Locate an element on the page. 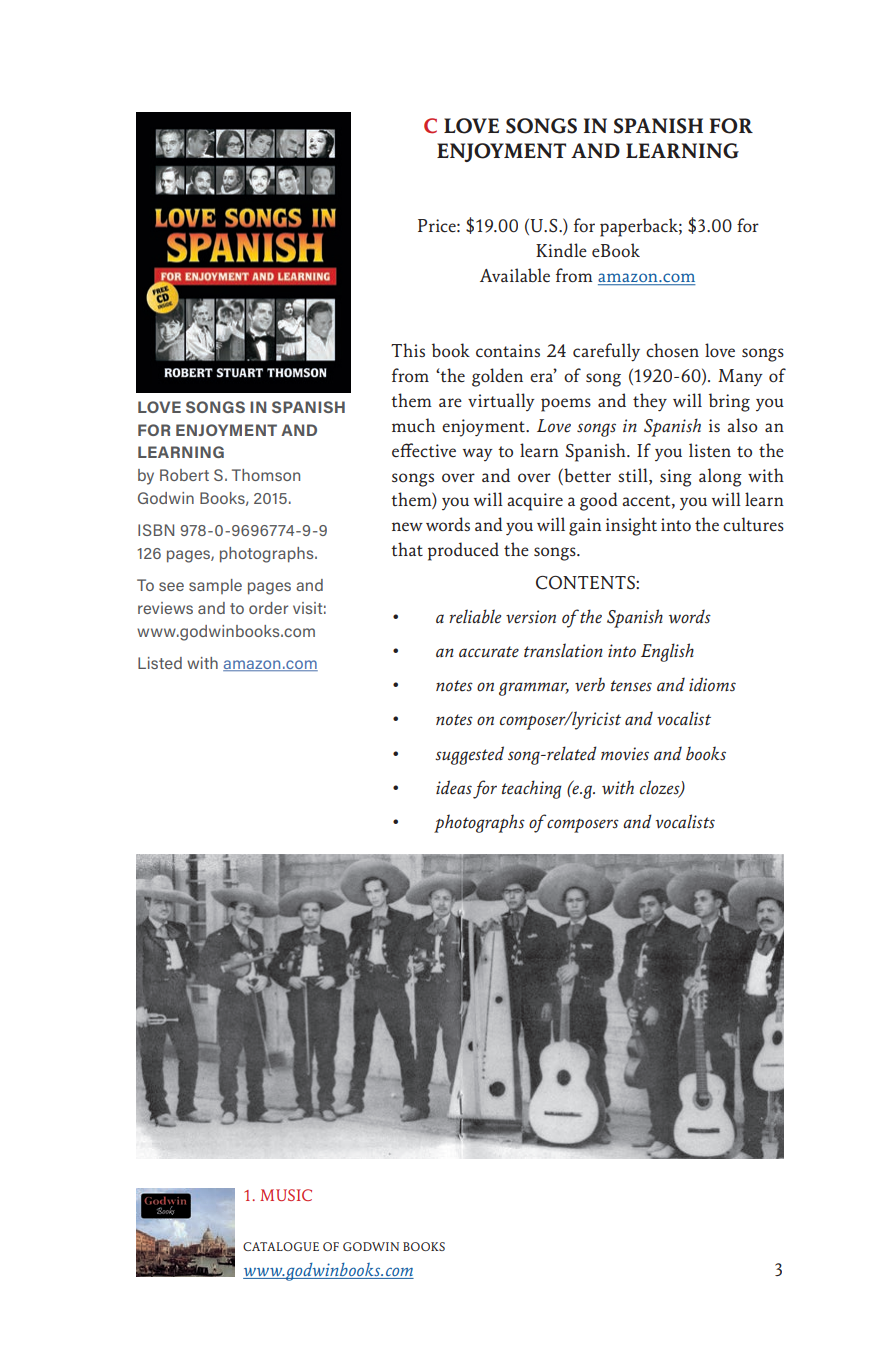 This page has width=896, height=1345. chosen is located at coordinates (672, 350).
